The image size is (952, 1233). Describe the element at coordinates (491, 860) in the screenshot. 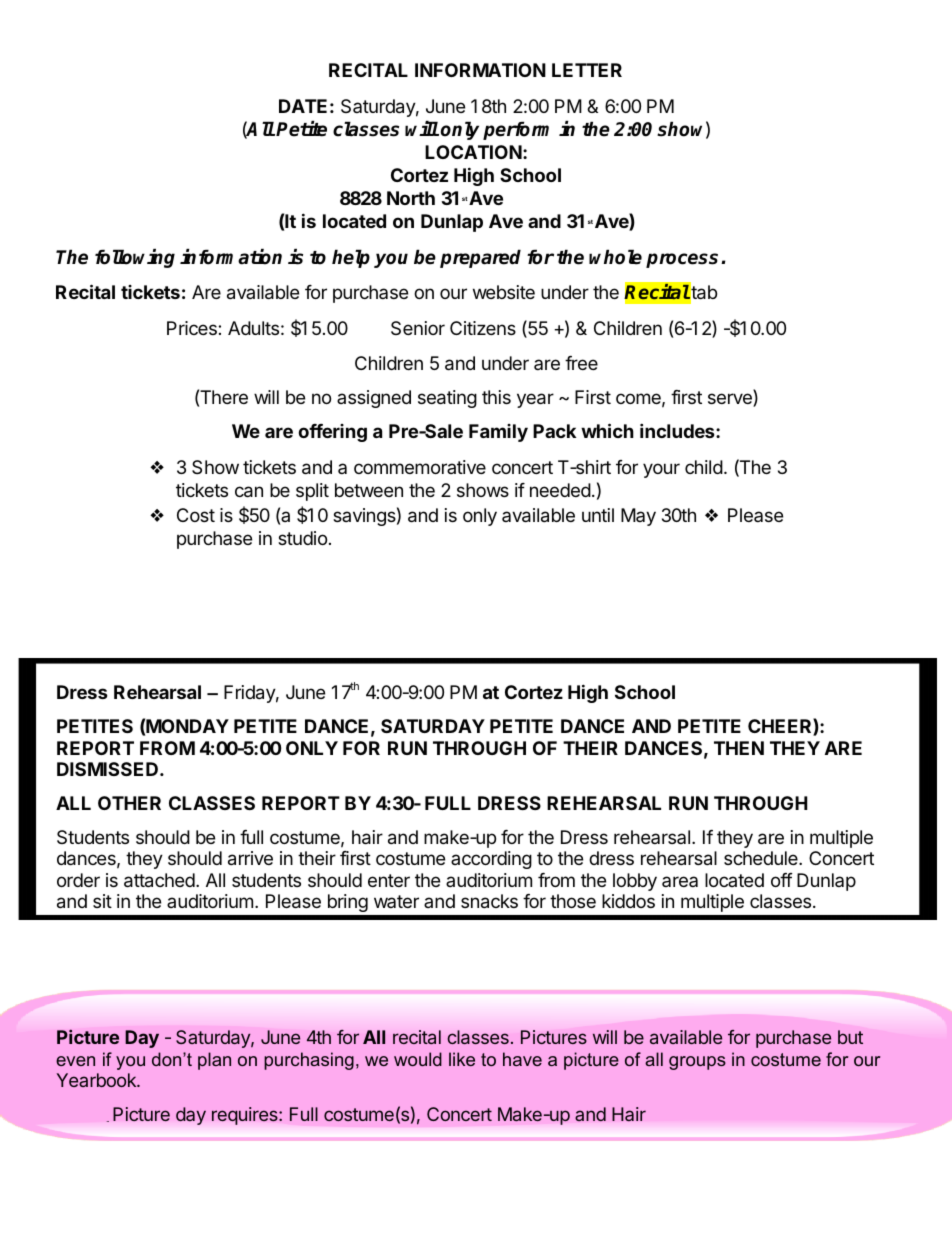

I see `according` at that location.
